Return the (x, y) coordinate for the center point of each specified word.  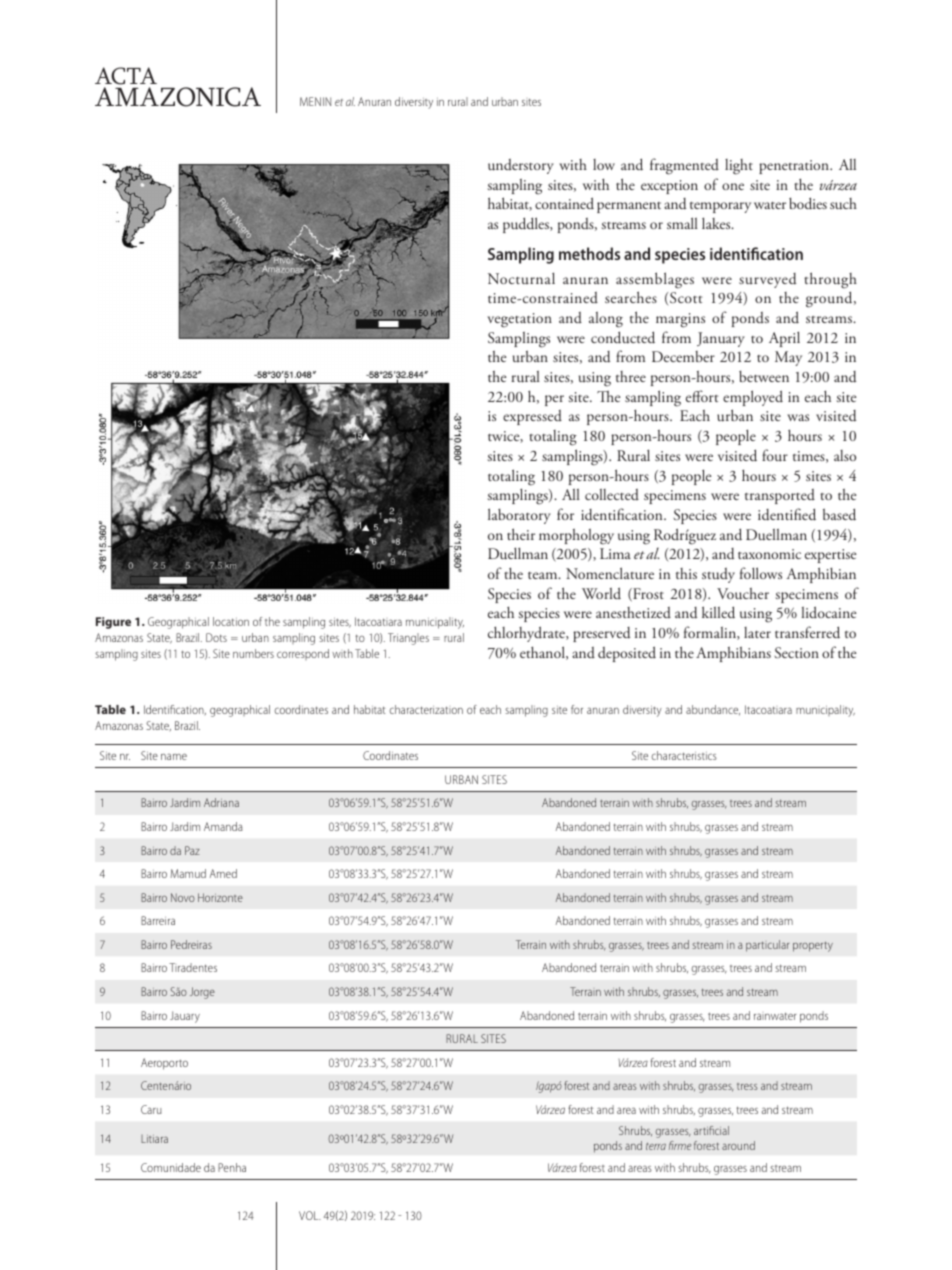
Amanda (223, 826)
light (739, 167)
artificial (711, 1130)
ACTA (126, 76)
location (231, 621)
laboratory (519, 516)
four (775, 455)
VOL (310, 1215)
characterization (426, 709)
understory (521, 166)
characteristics (684, 755)
